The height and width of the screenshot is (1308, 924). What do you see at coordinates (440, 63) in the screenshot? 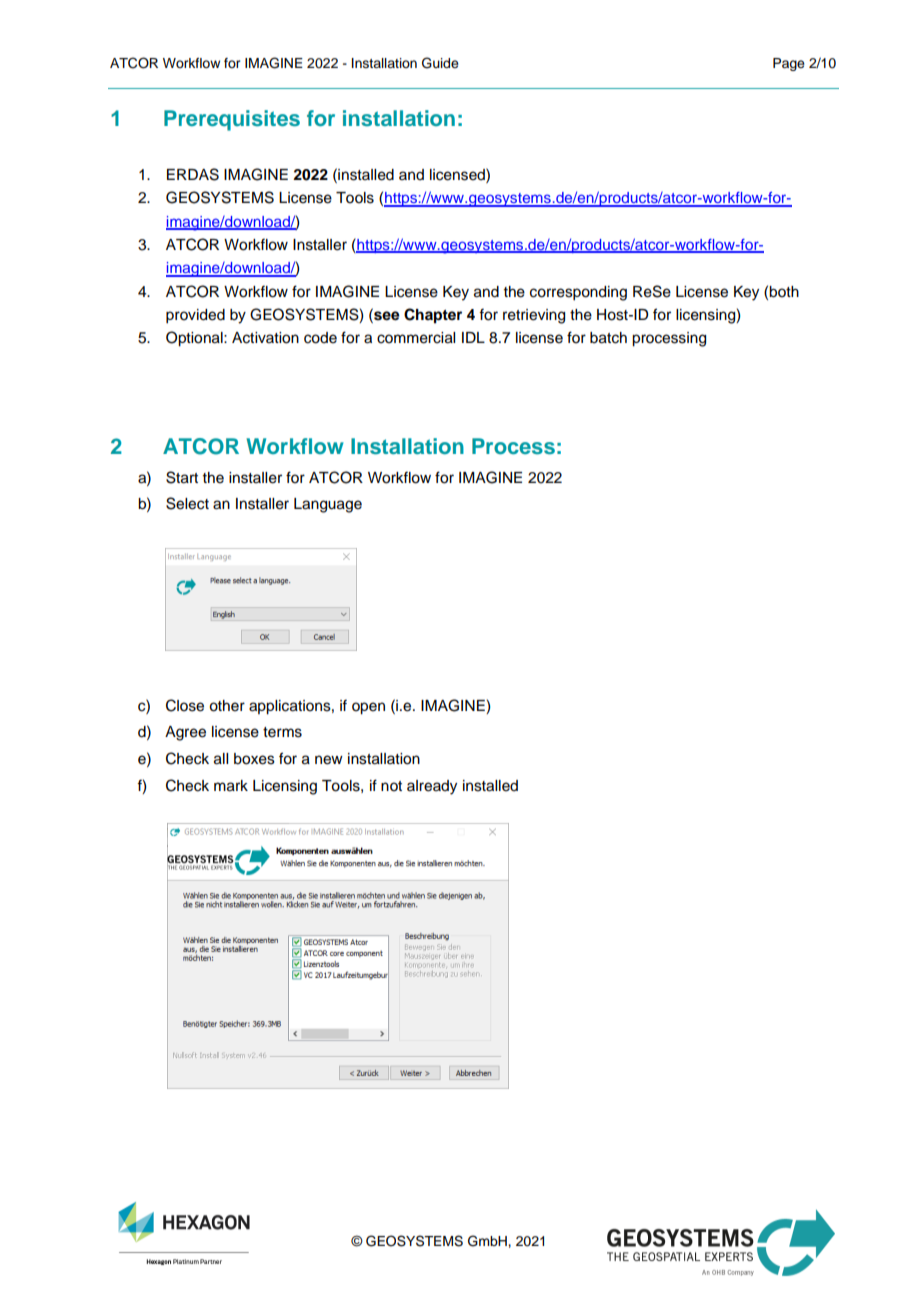
I see `Guide` at bounding box center [440, 63].
